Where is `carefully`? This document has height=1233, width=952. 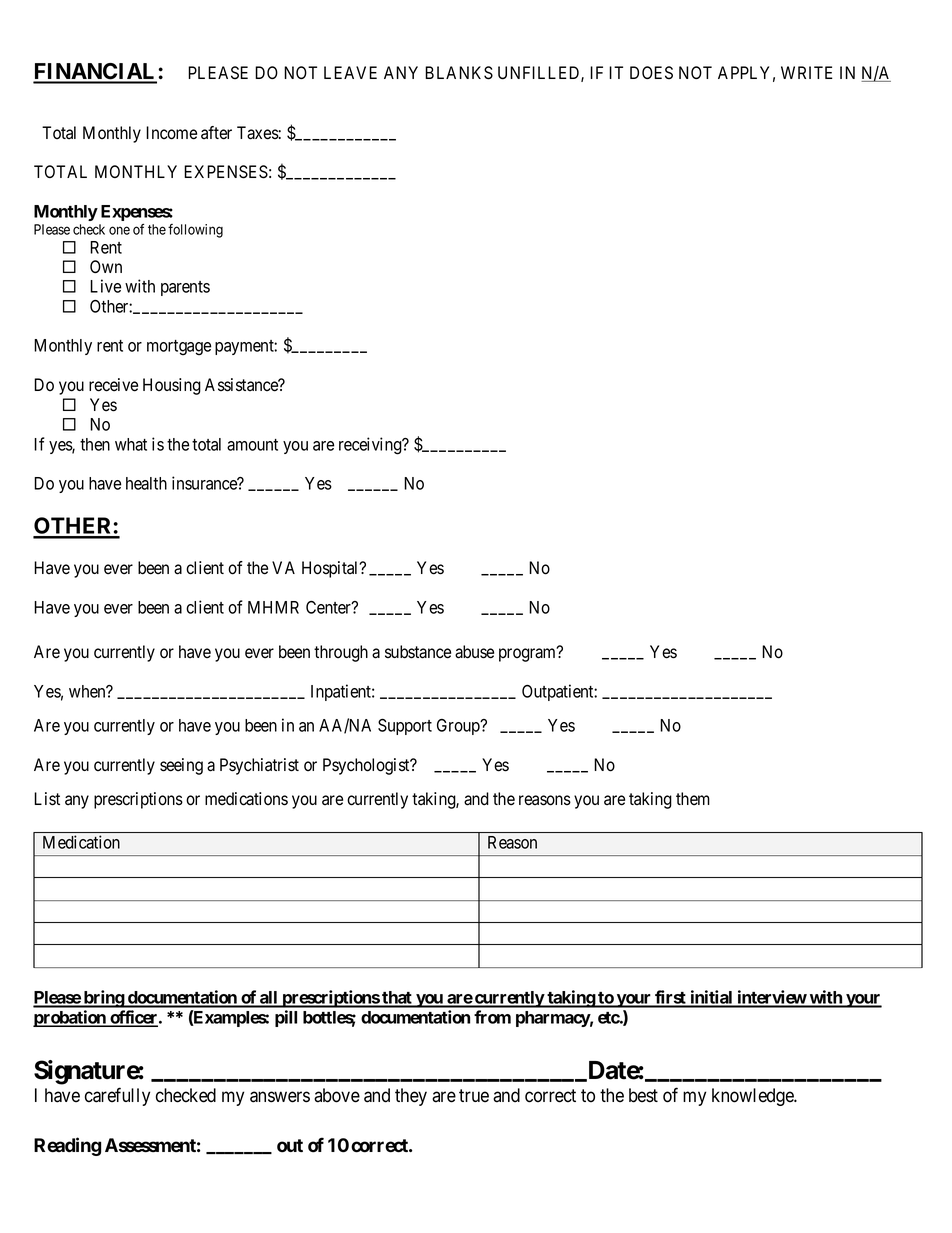
carefully is located at coordinates (117, 1096).
